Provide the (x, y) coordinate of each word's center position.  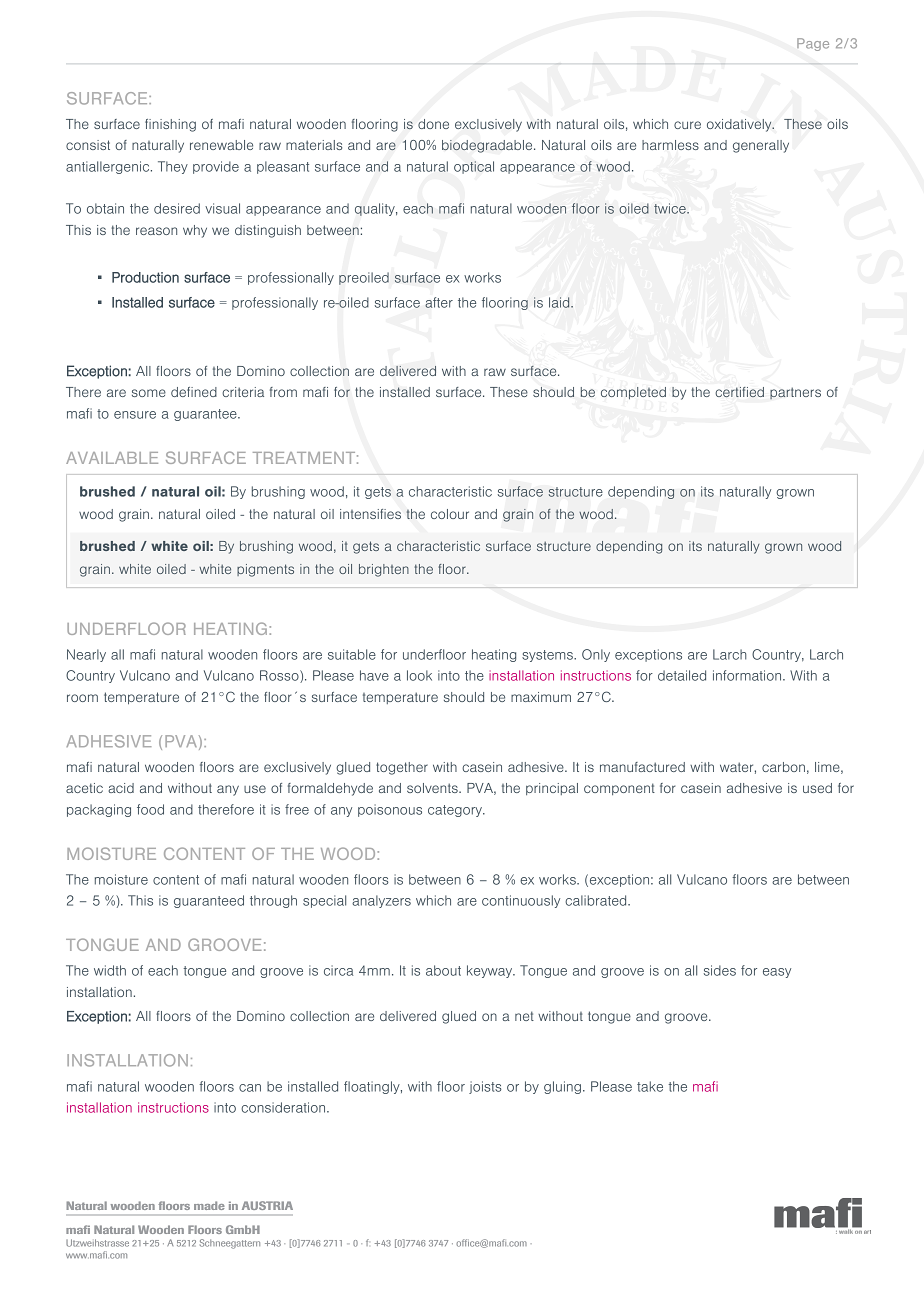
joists (485, 1087)
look (419, 675)
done (433, 124)
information (748, 675)
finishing (170, 125)
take (650, 1086)
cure (687, 125)
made (209, 1205)
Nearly (86, 655)
